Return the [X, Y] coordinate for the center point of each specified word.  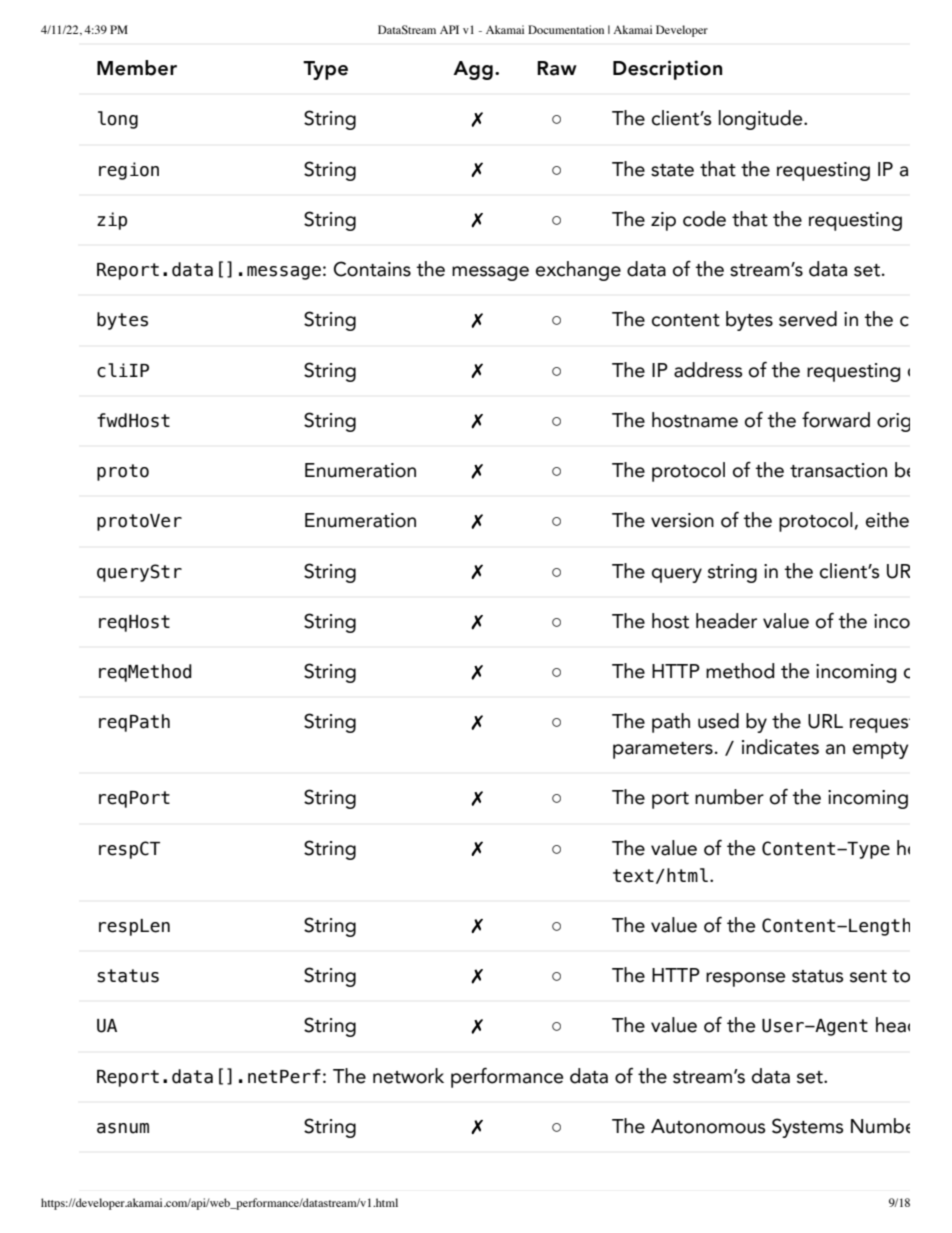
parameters [663, 750]
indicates [780, 747]
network [408, 1076]
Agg [473, 70]
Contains [372, 269]
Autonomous [708, 1126]
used [718, 721]
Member [137, 68]
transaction [838, 470]
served [808, 319]
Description [667, 70]
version [682, 520]
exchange [578, 271]
